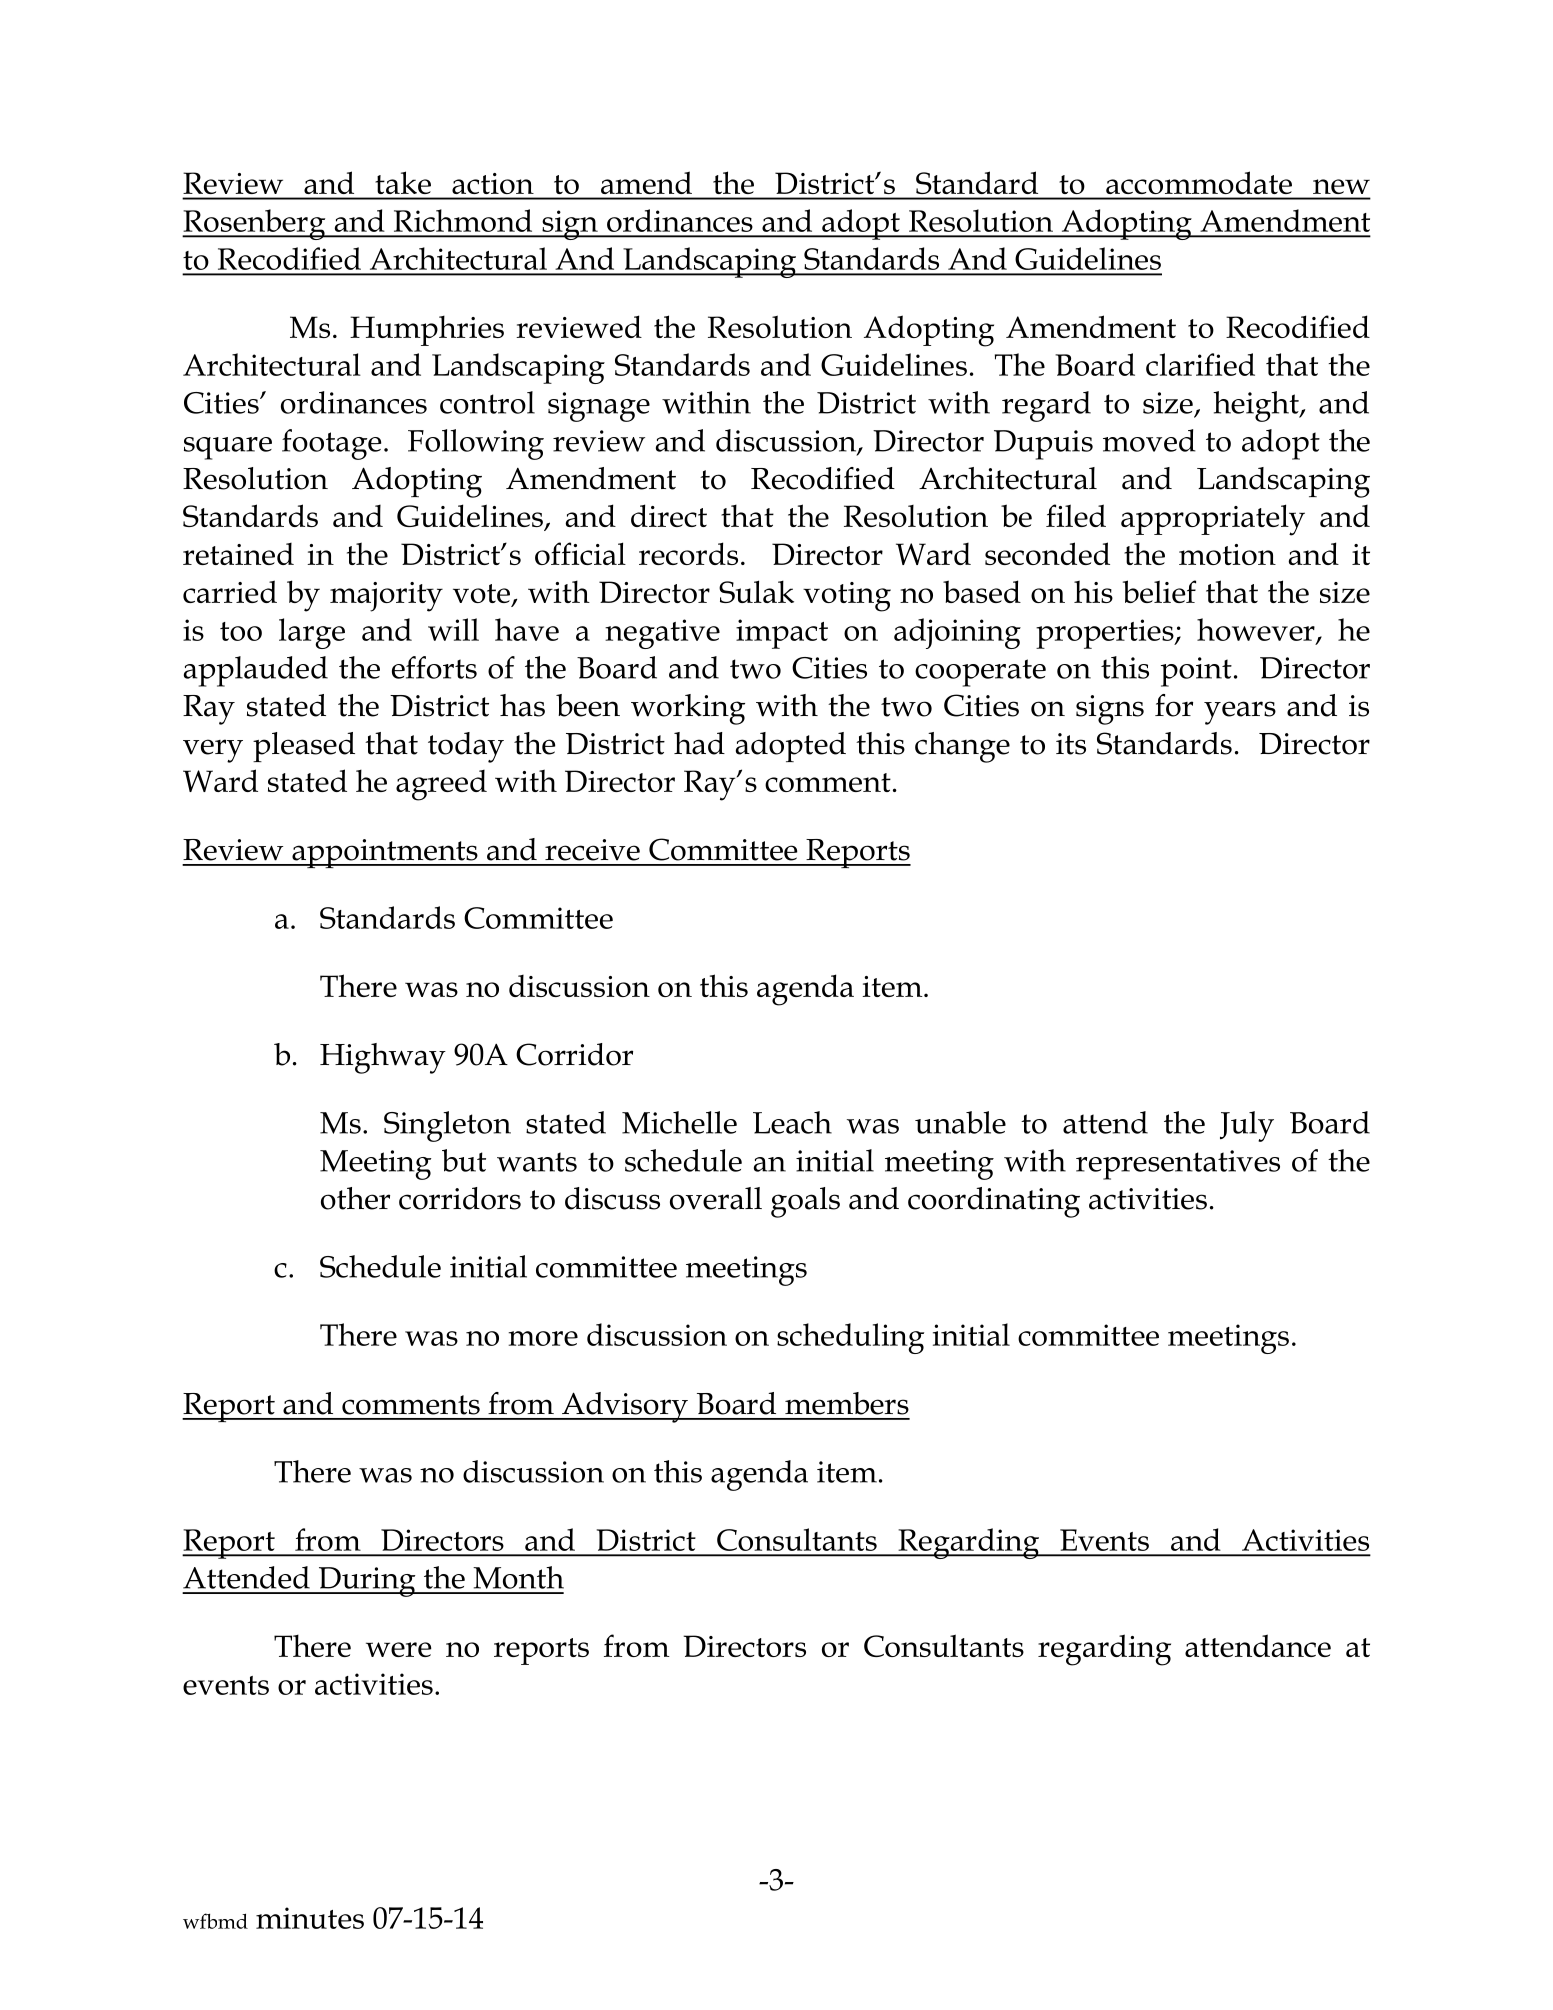  Describe the element at coordinates (679, 1122) in the screenshot. I see `Michelle` at that location.
